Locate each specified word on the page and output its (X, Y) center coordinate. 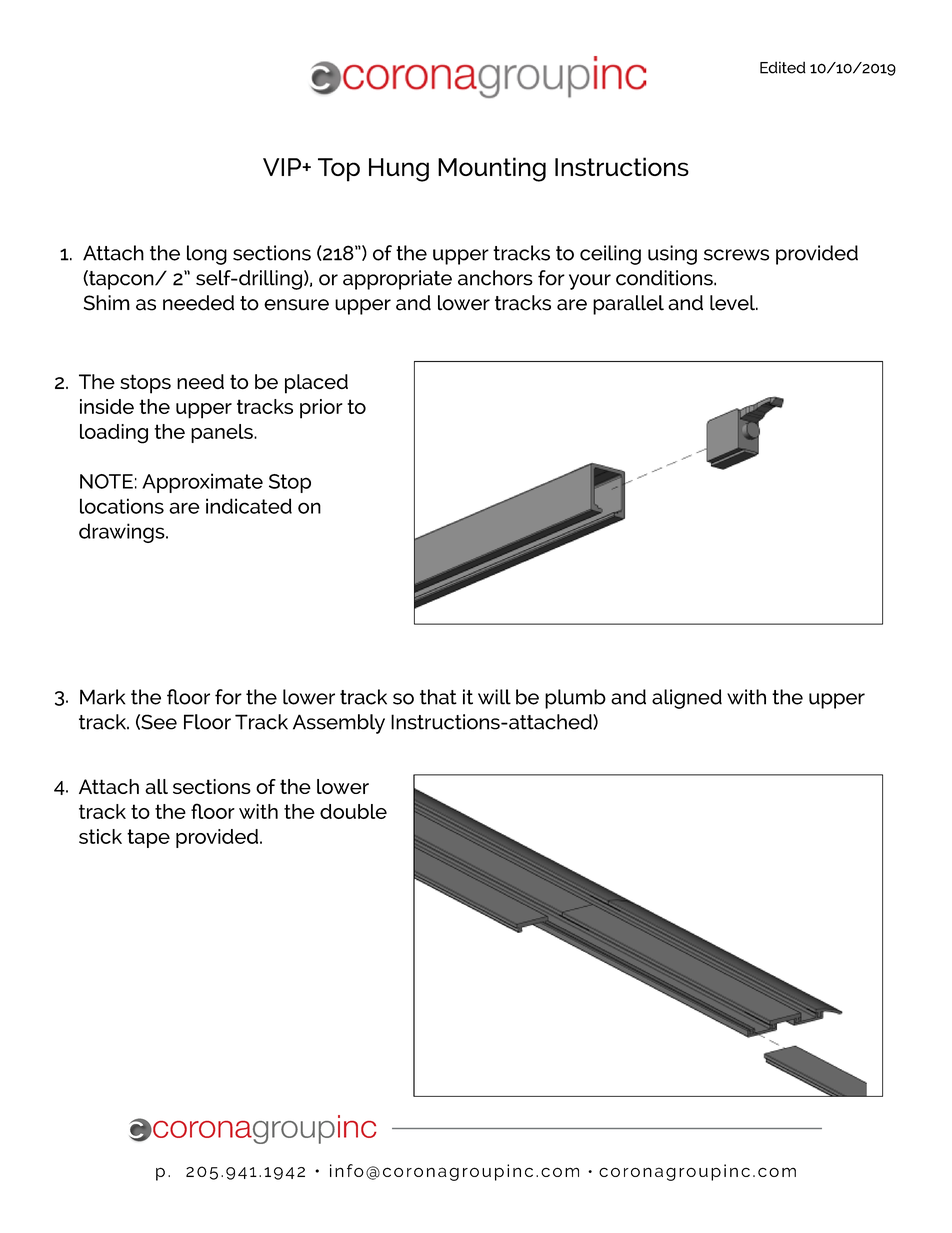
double (353, 811)
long (207, 255)
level (733, 303)
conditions (665, 278)
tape (148, 838)
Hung (399, 170)
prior (321, 409)
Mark (102, 697)
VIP (283, 167)
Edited (783, 67)
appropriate (397, 280)
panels (223, 433)
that (438, 697)
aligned (687, 699)
